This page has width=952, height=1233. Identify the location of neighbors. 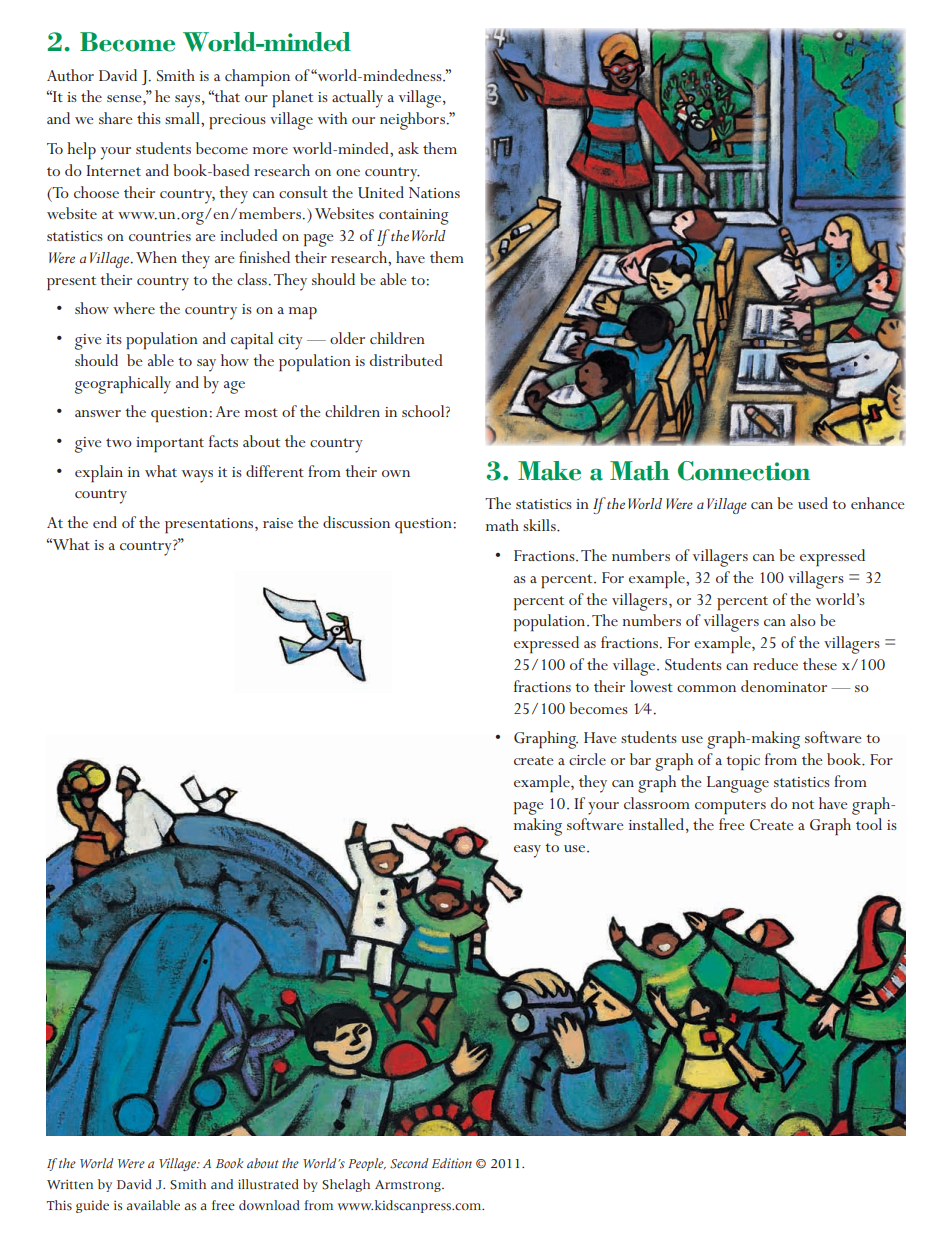
(412, 121).
